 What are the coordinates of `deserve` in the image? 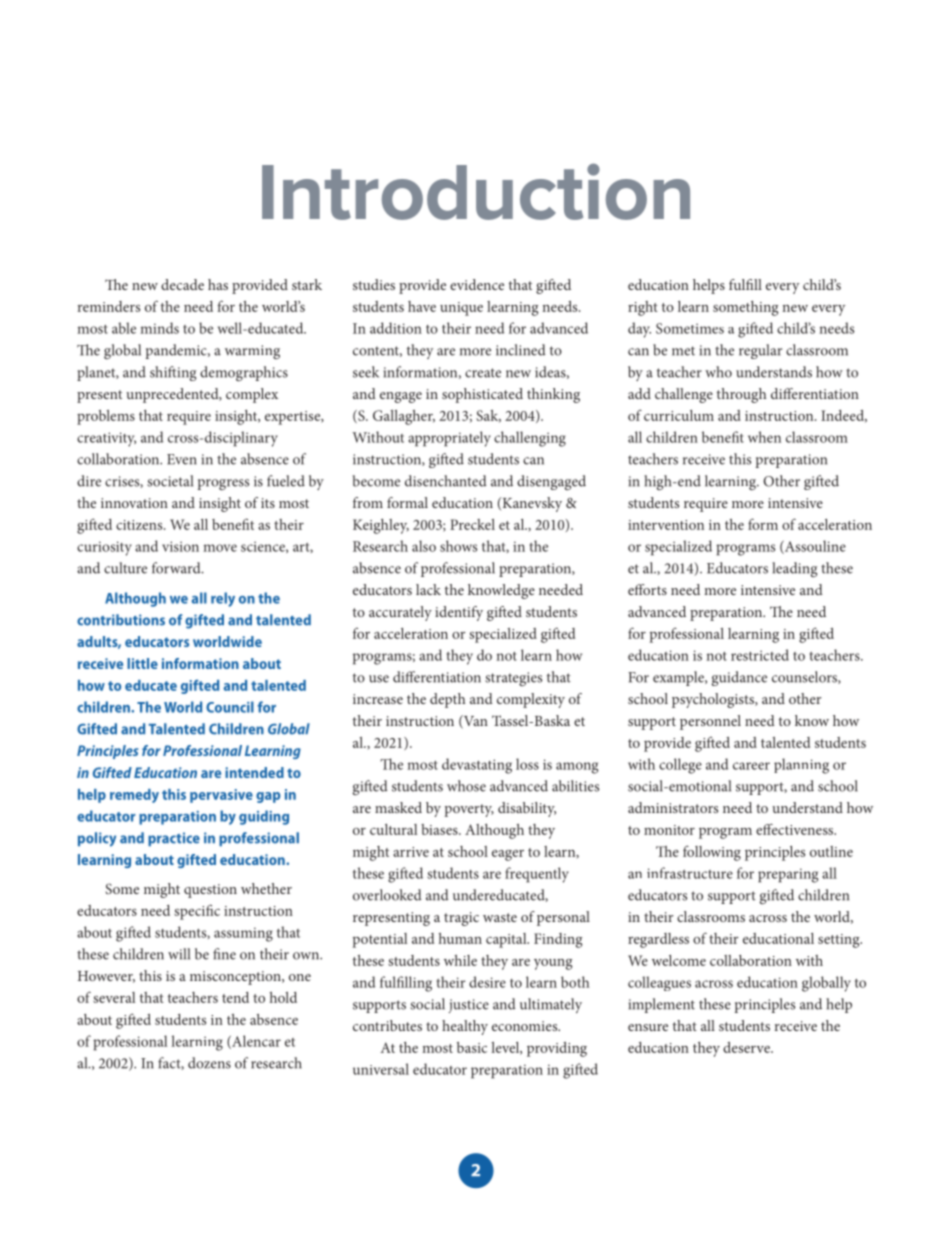 It's located at (747, 1047).
